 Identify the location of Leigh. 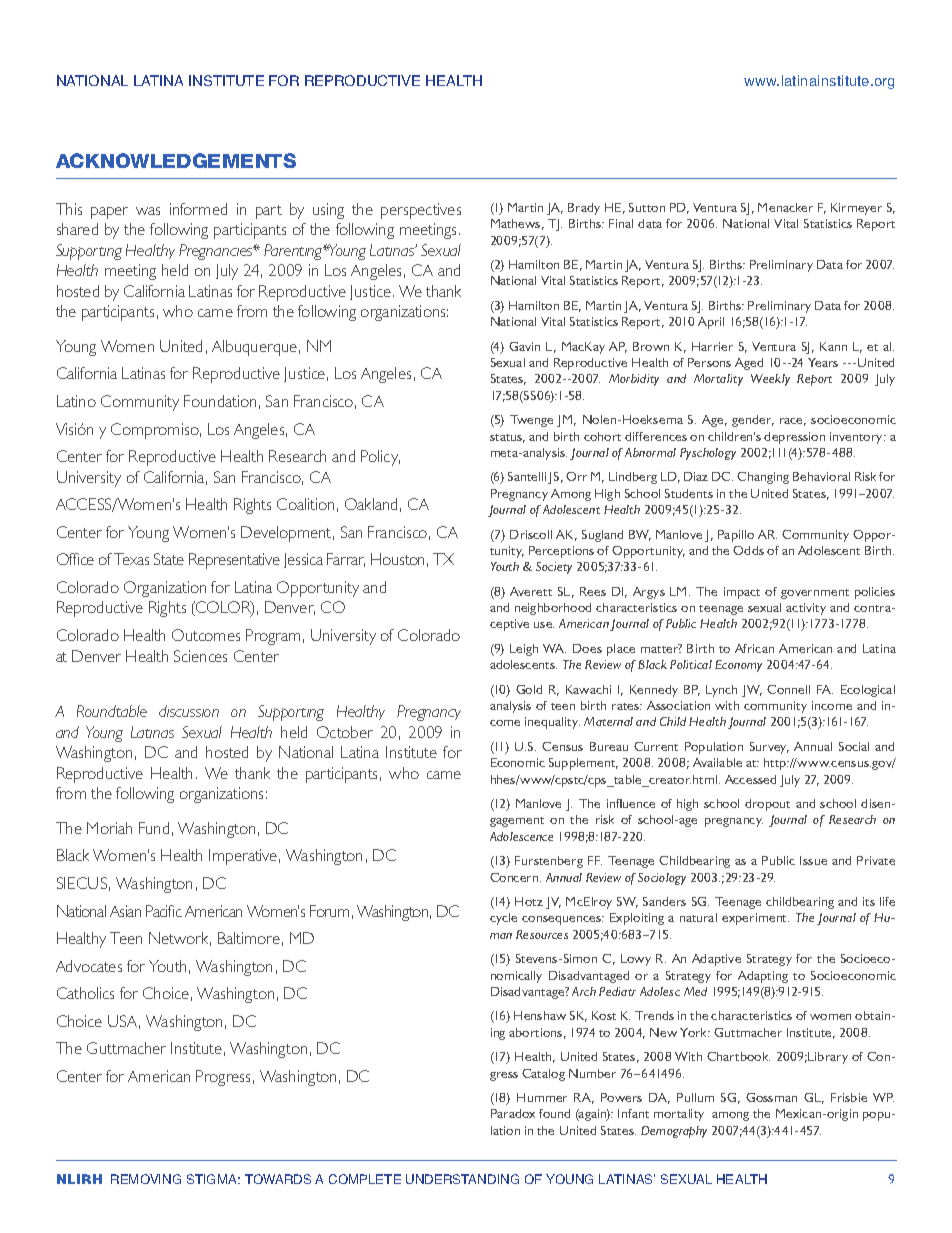
(524, 650).
